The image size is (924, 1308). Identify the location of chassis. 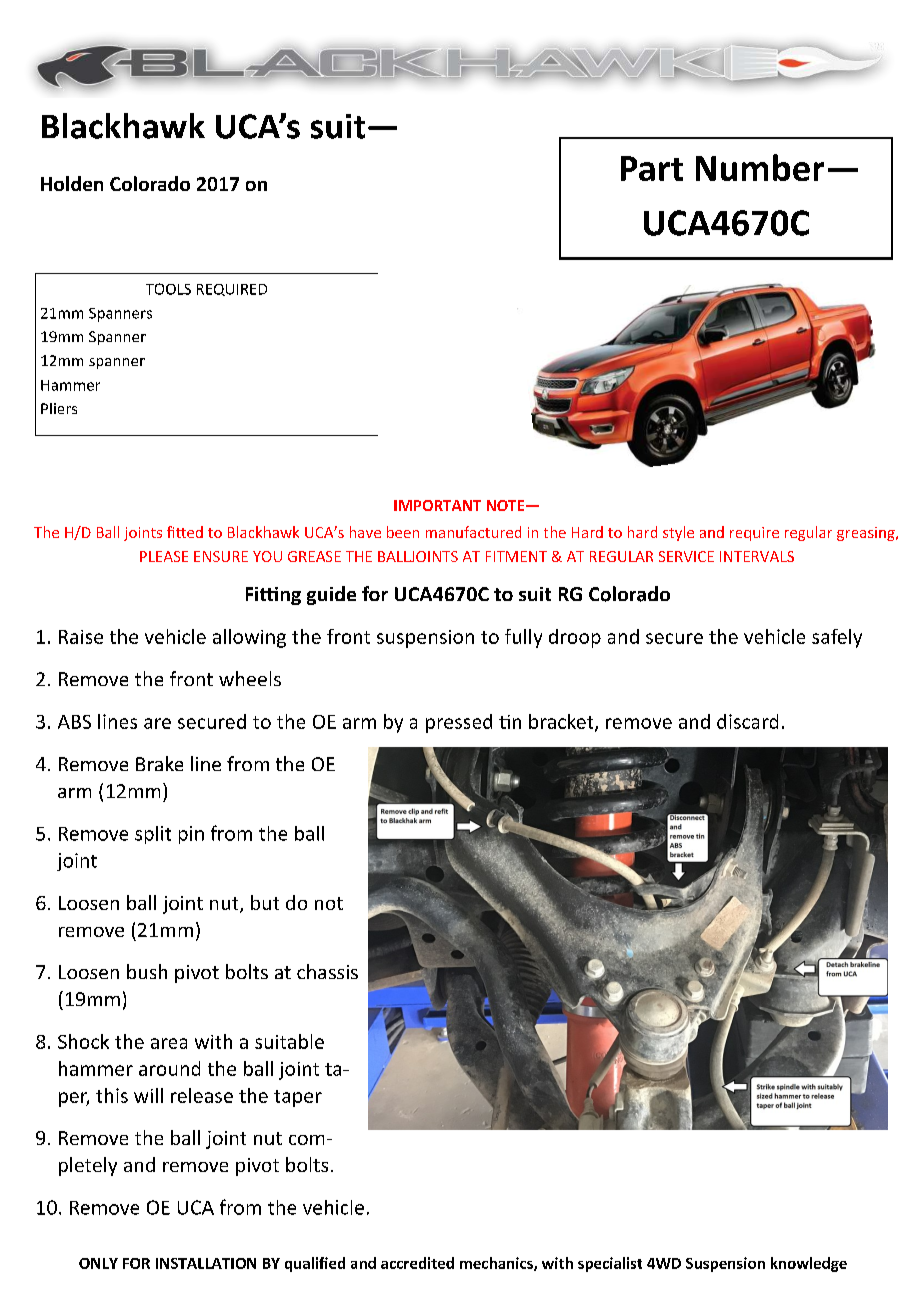
(327, 971).
